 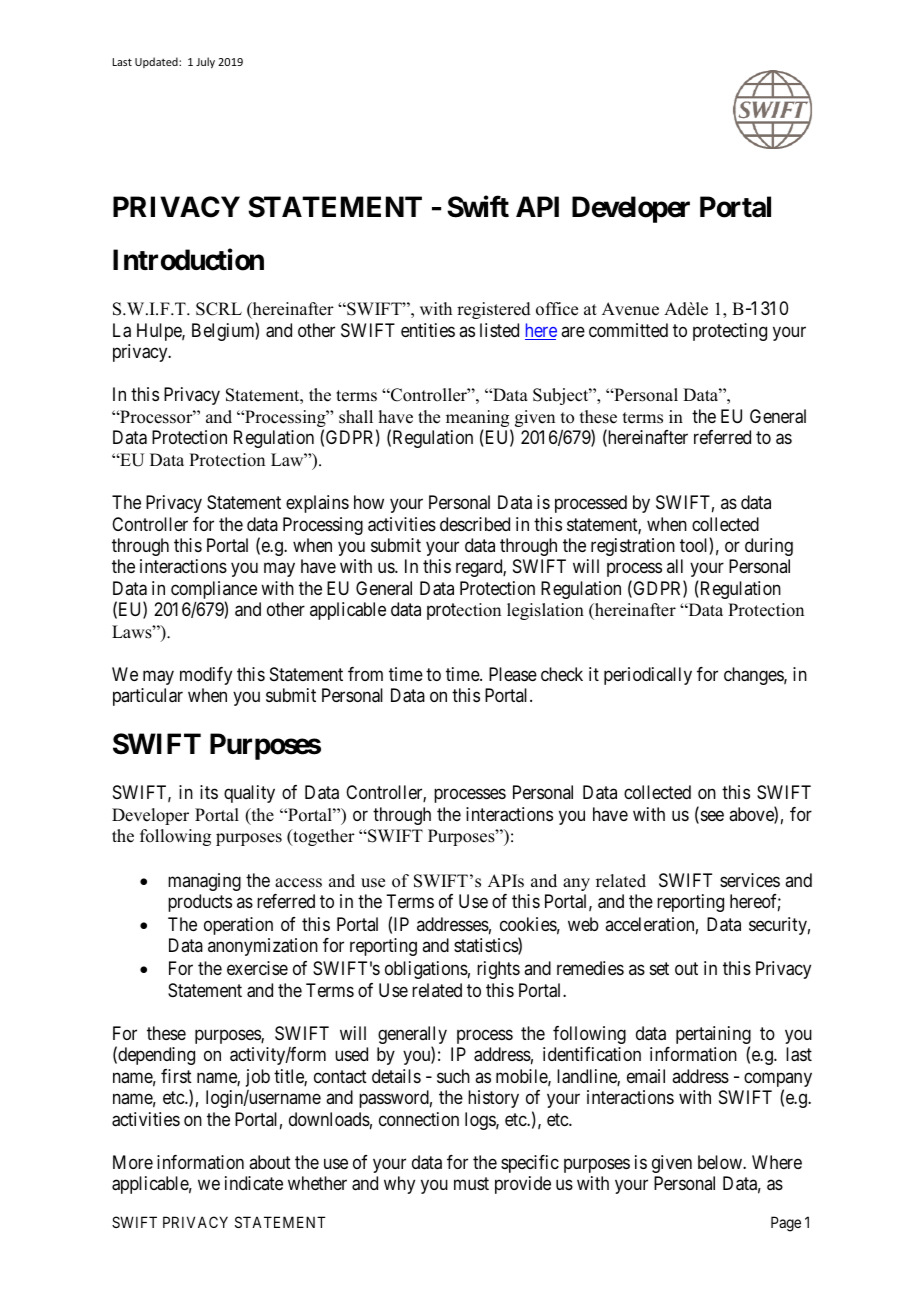 I want to click on web, so click(x=583, y=924).
